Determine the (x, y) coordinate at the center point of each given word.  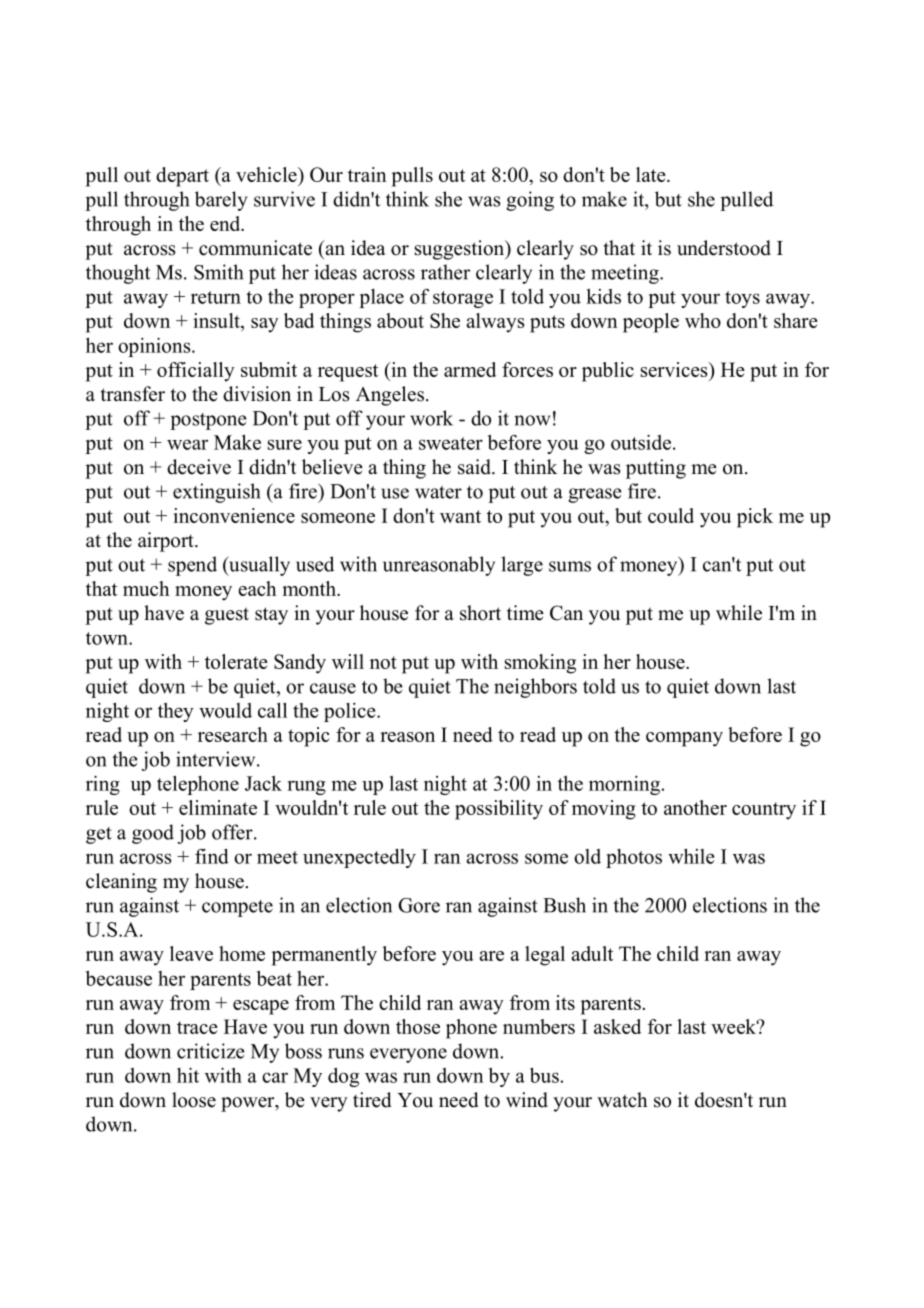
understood (724, 248)
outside (641, 442)
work (431, 418)
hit (188, 1075)
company (684, 739)
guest (227, 616)
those (418, 1026)
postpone (208, 421)
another (695, 807)
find (212, 856)
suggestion (460, 250)
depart (182, 177)
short (480, 613)
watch (622, 1100)
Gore (419, 905)
